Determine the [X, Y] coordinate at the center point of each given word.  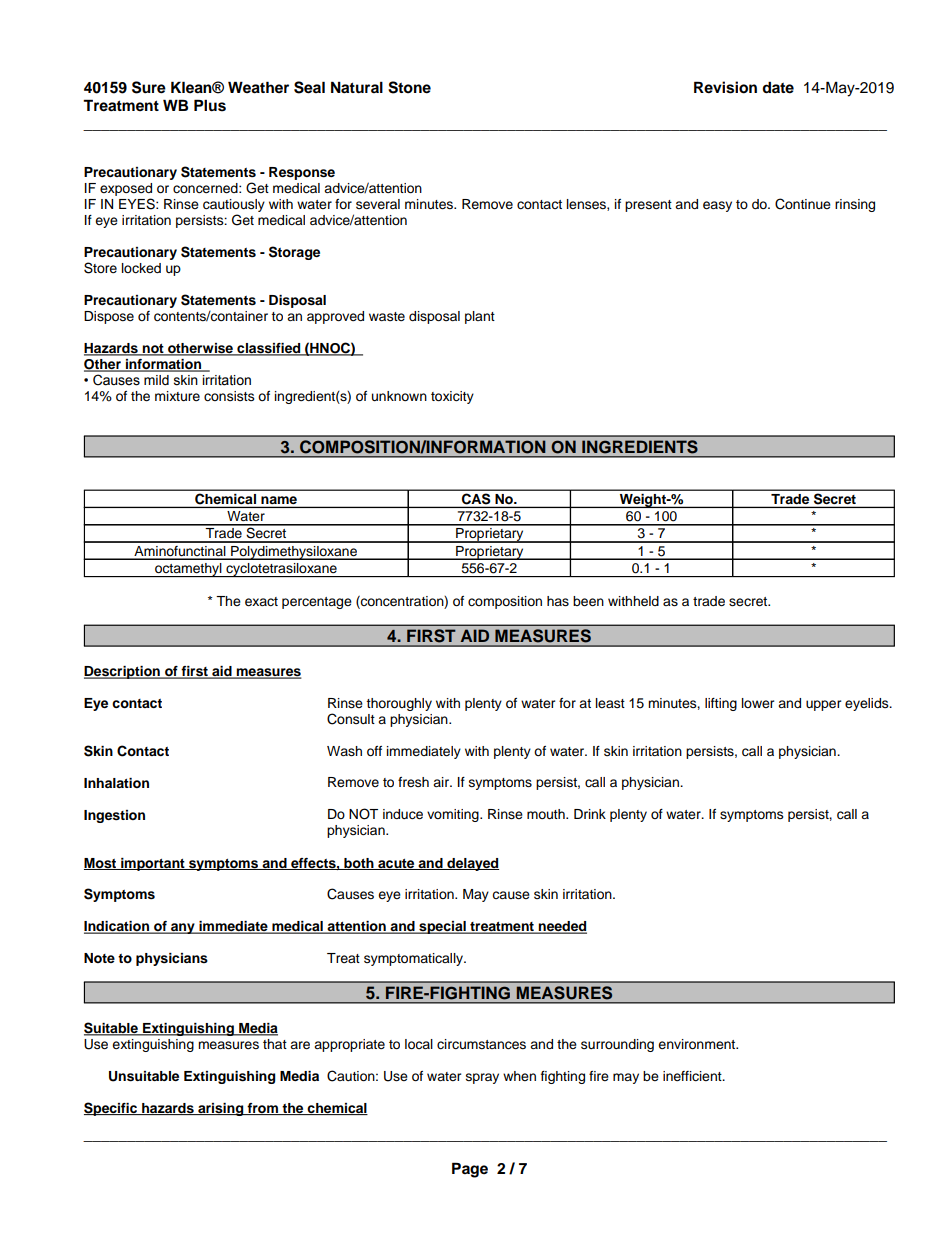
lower [758, 703]
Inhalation [116, 783]
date [778, 87]
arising [221, 1109]
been [588, 601]
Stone [409, 87]
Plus [210, 105]
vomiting [454, 815]
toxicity [452, 397]
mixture [177, 396]
